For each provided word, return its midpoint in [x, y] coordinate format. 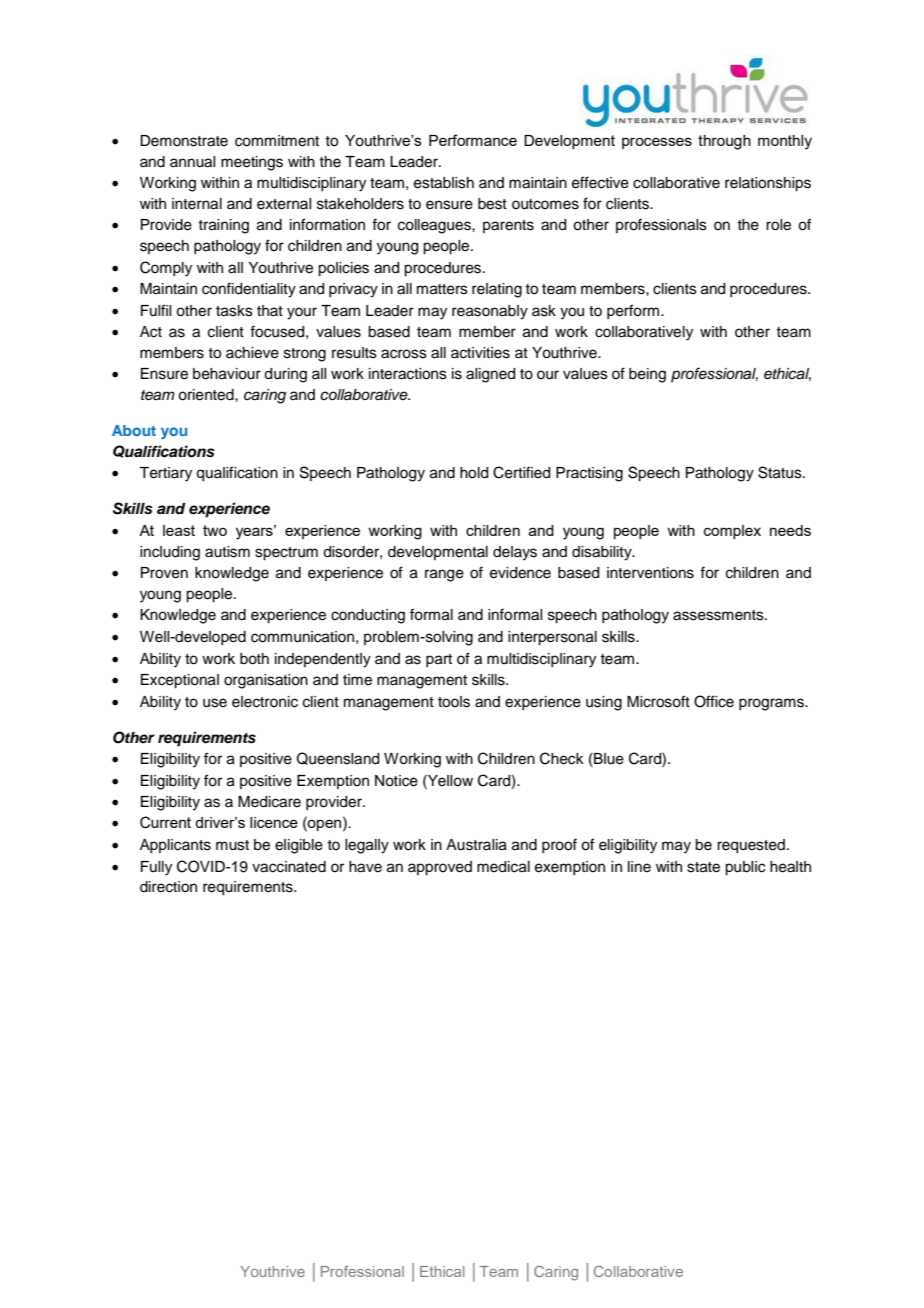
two [215, 530]
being [647, 375]
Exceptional [180, 681]
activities [480, 353]
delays [515, 553]
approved [440, 868]
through [724, 142]
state [703, 867]
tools [454, 702]
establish [444, 183]
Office [714, 701]
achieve [252, 353]
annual [192, 162]
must [232, 845]
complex [732, 532]
